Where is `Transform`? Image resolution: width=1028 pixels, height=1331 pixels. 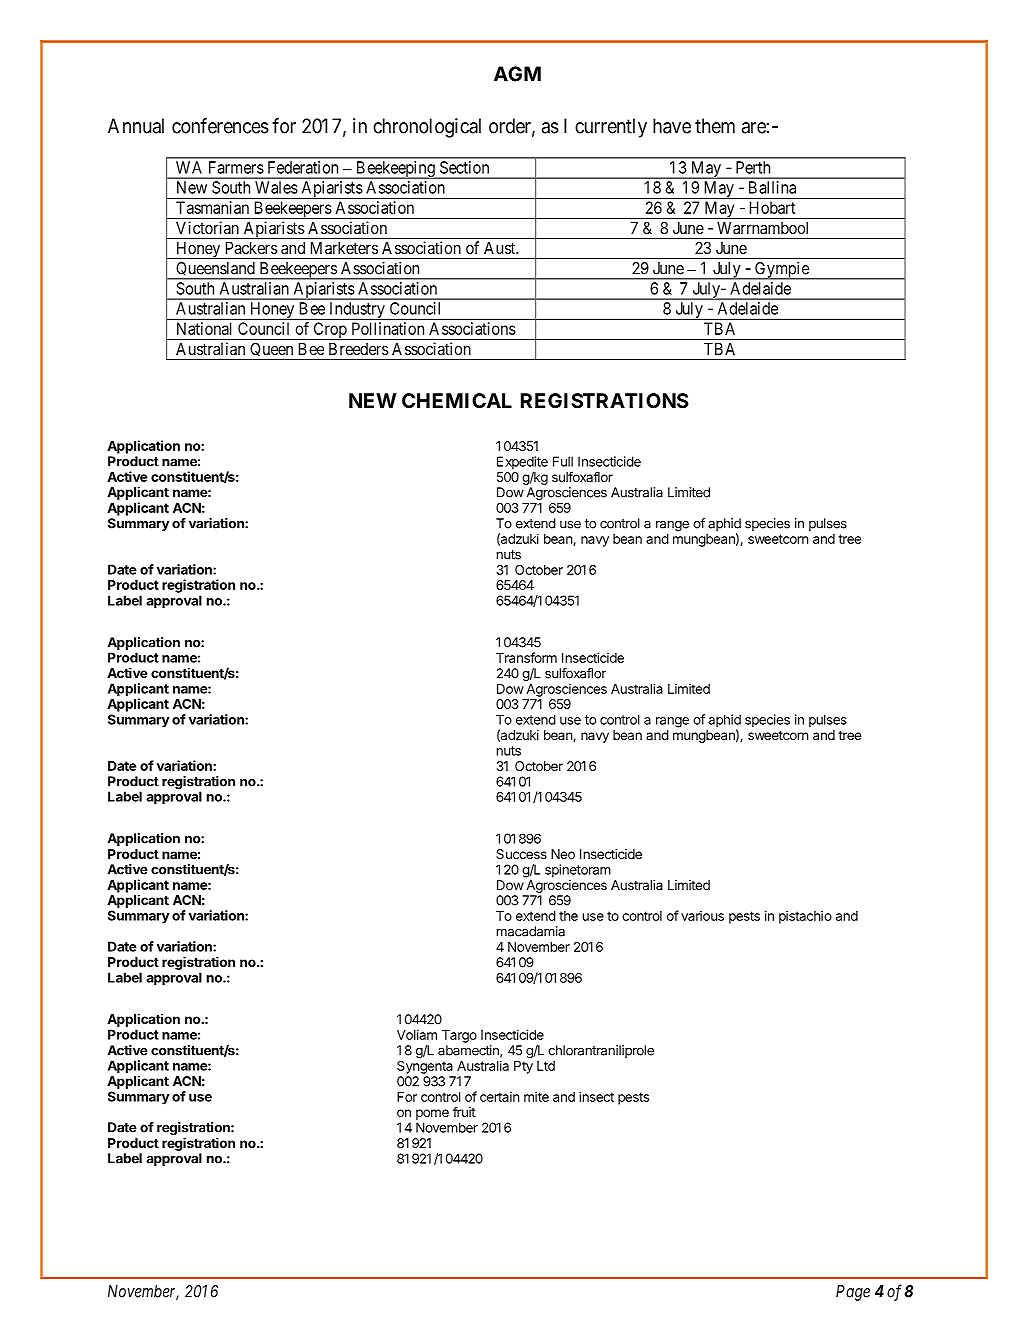 Transform is located at coordinates (526, 657).
